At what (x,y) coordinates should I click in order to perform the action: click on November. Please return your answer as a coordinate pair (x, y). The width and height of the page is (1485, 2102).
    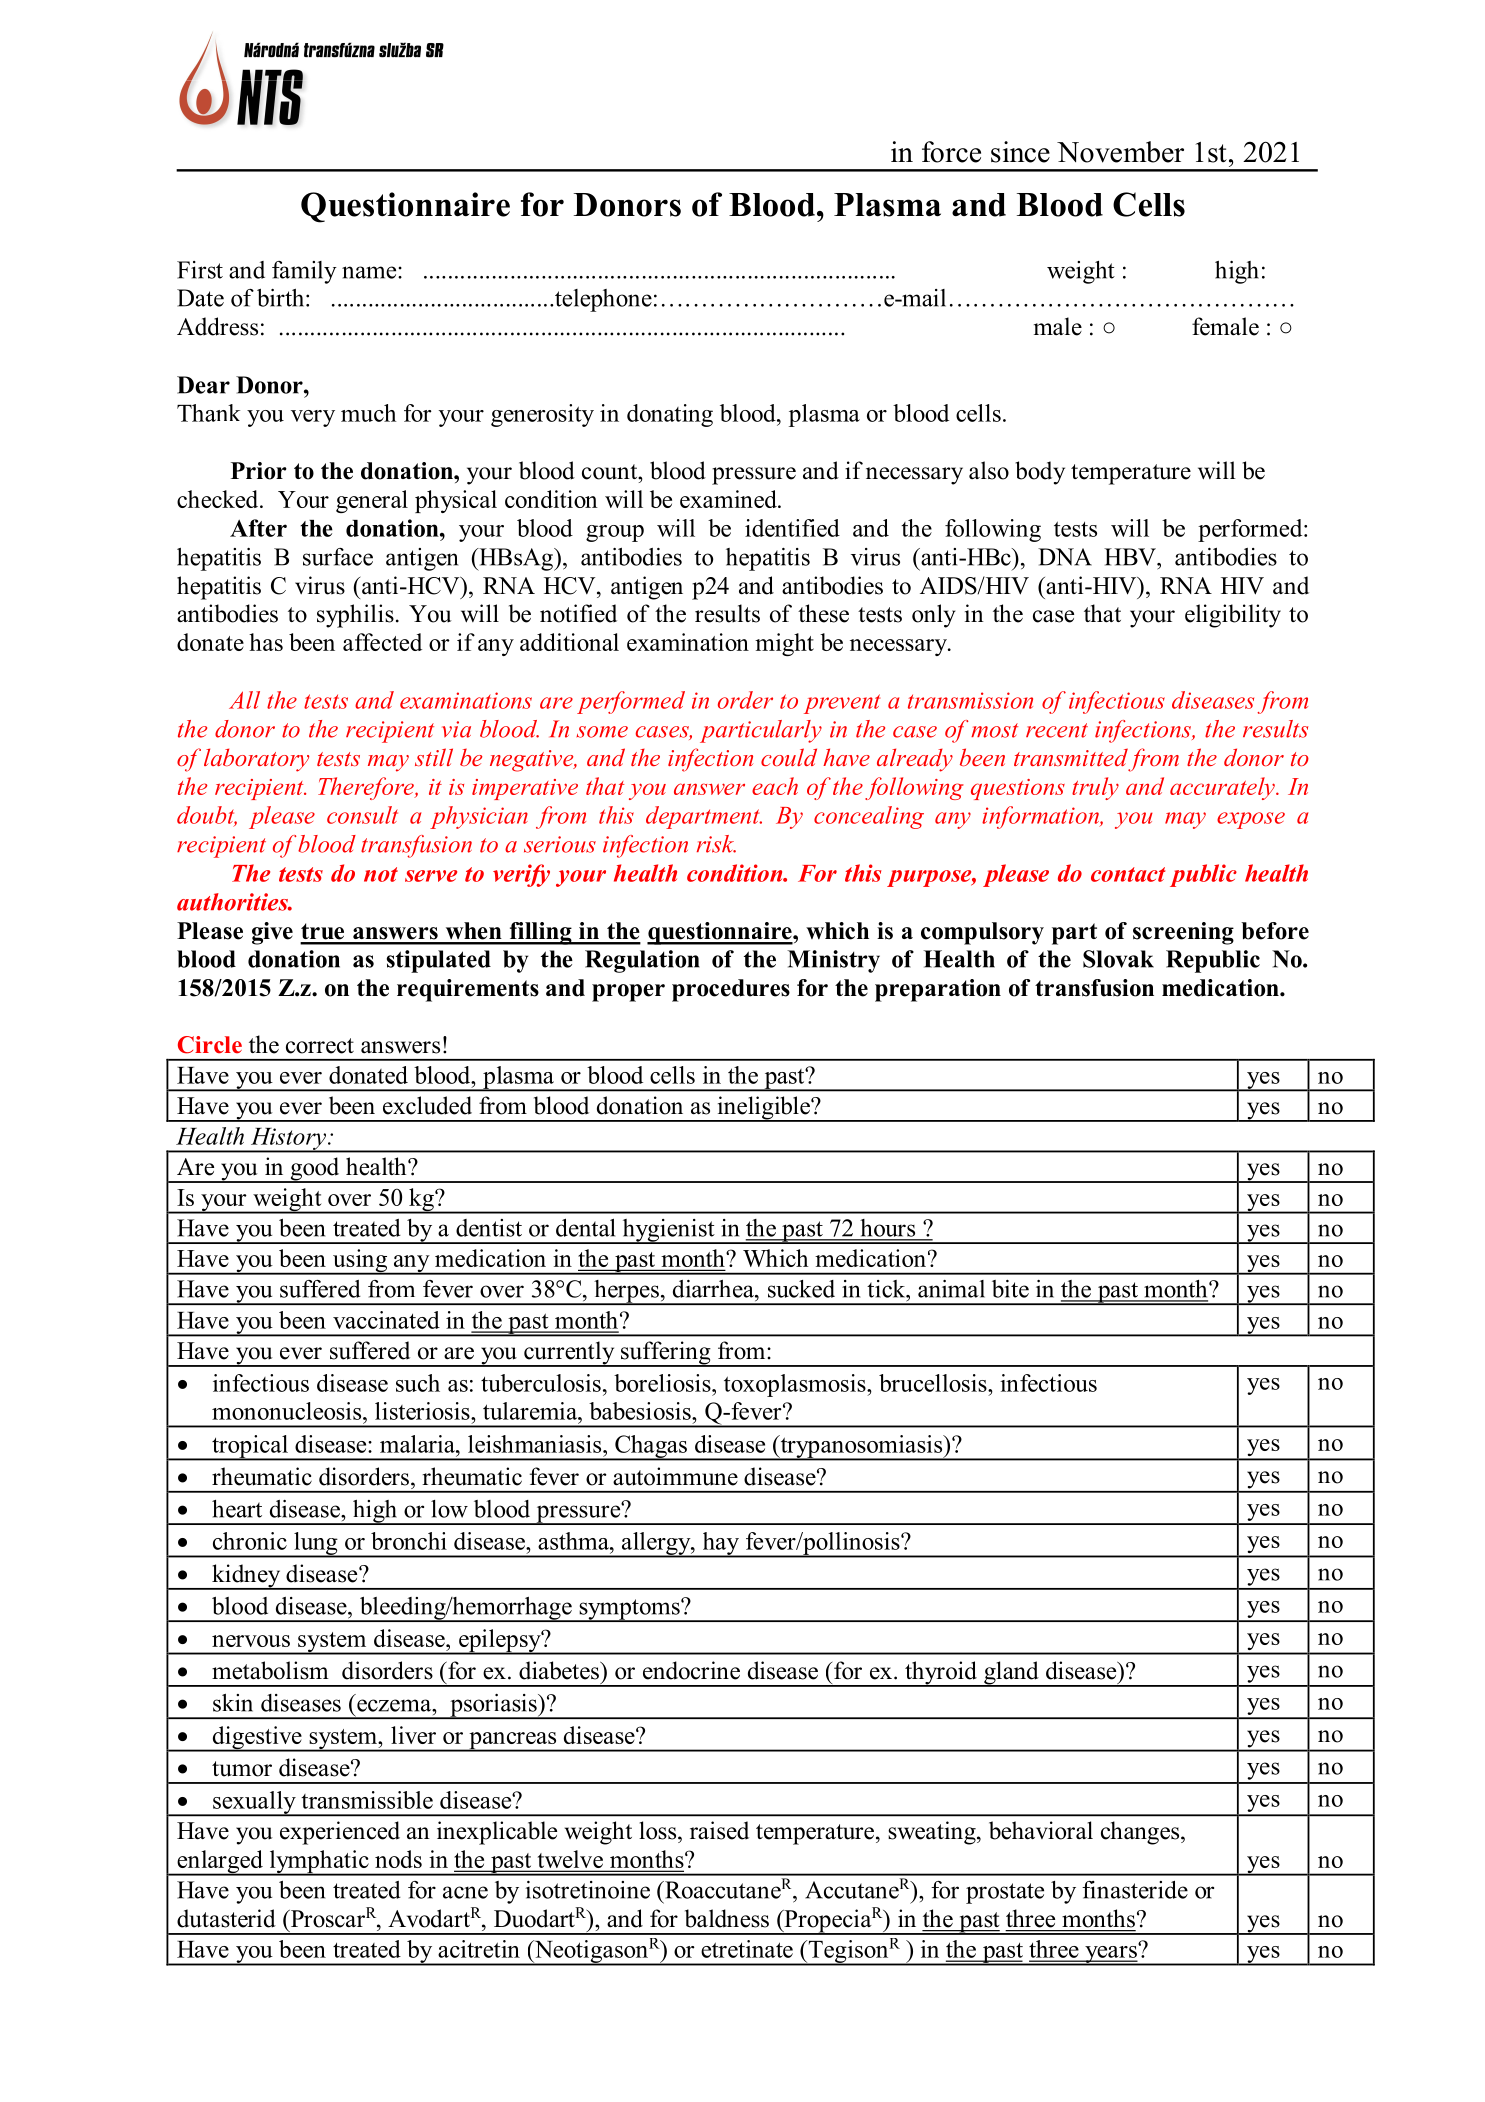
    Looking at the image, I should click on (1120, 152).
